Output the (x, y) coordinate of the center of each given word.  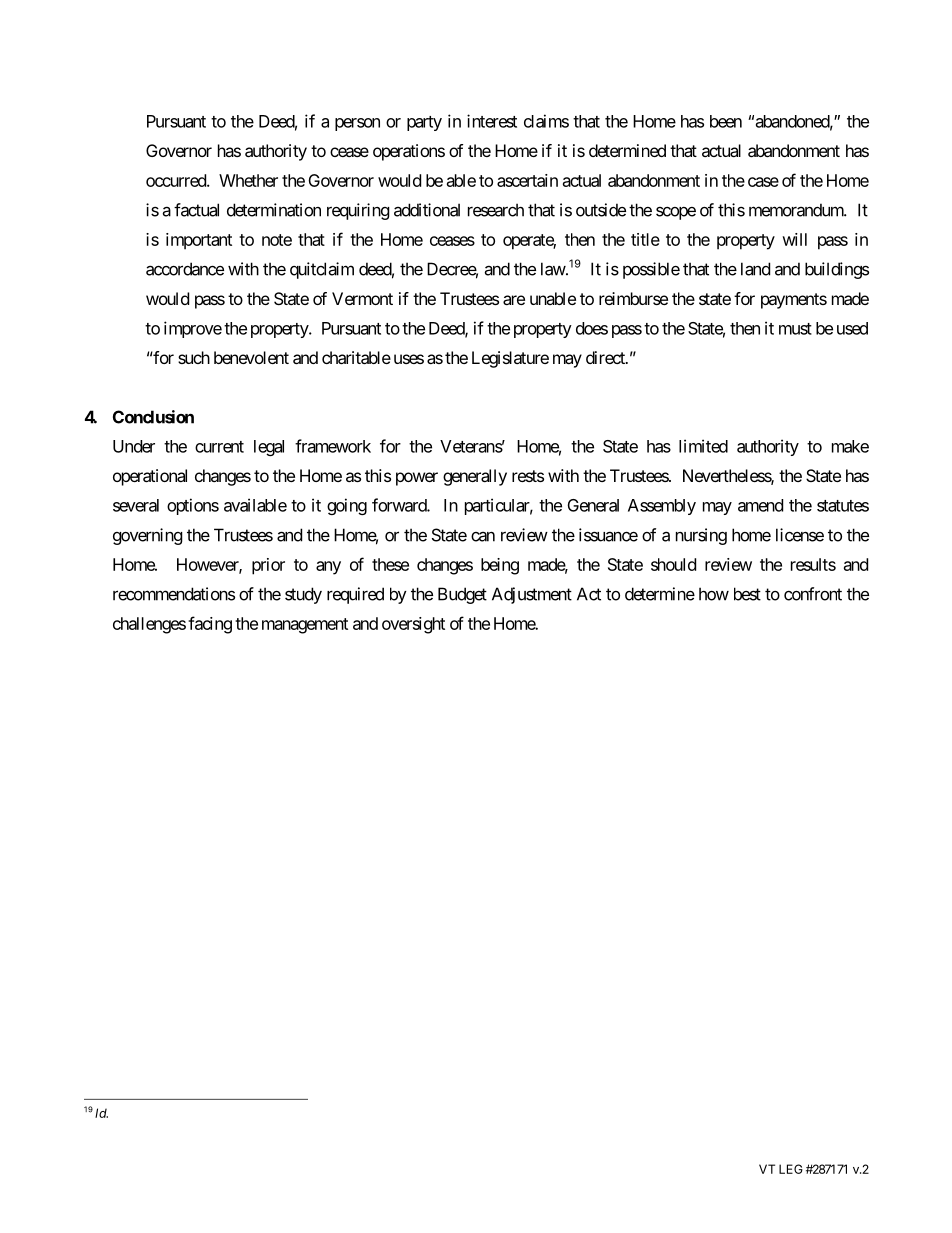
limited (703, 446)
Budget (462, 595)
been (726, 121)
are (514, 300)
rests (528, 476)
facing (210, 625)
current (219, 447)
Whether (248, 180)
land (755, 269)
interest (492, 121)
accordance (185, 269)
